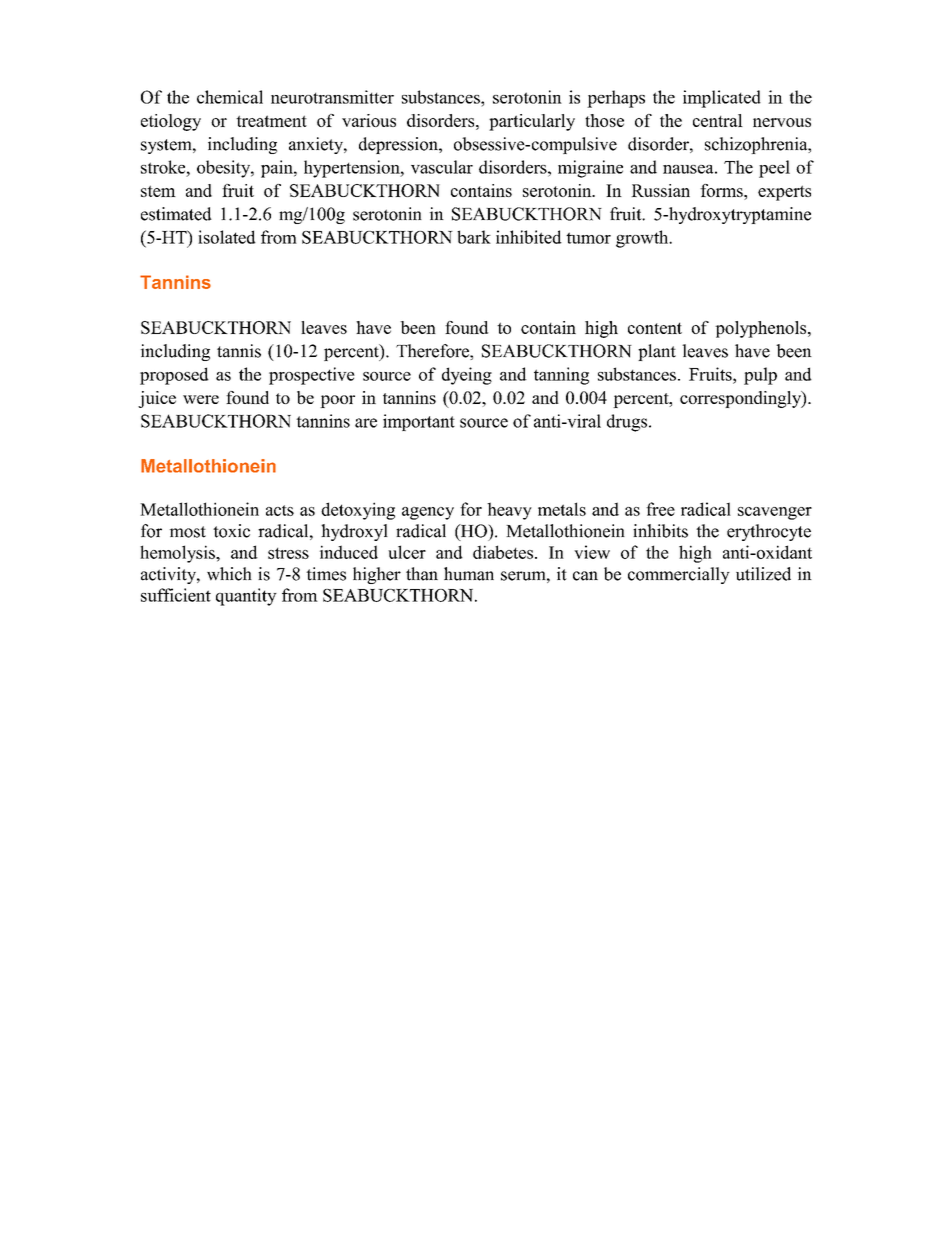 The image size is (952, 1233). I want to click on acts, so click(280, 510).
